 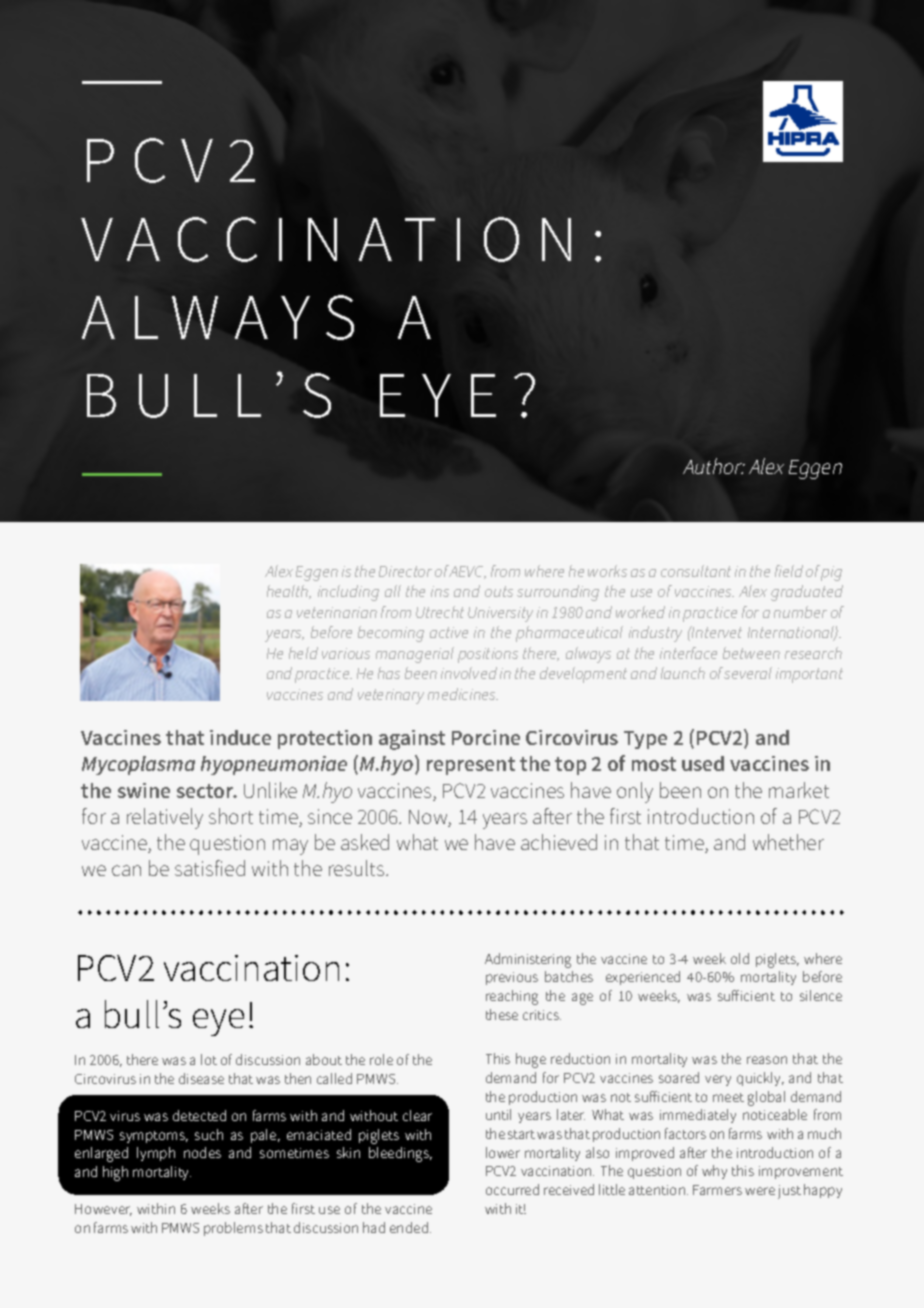 What do you see at coordinates (210, 868) in the image?
I see `satisfied` at bounding box center [210, 868].
